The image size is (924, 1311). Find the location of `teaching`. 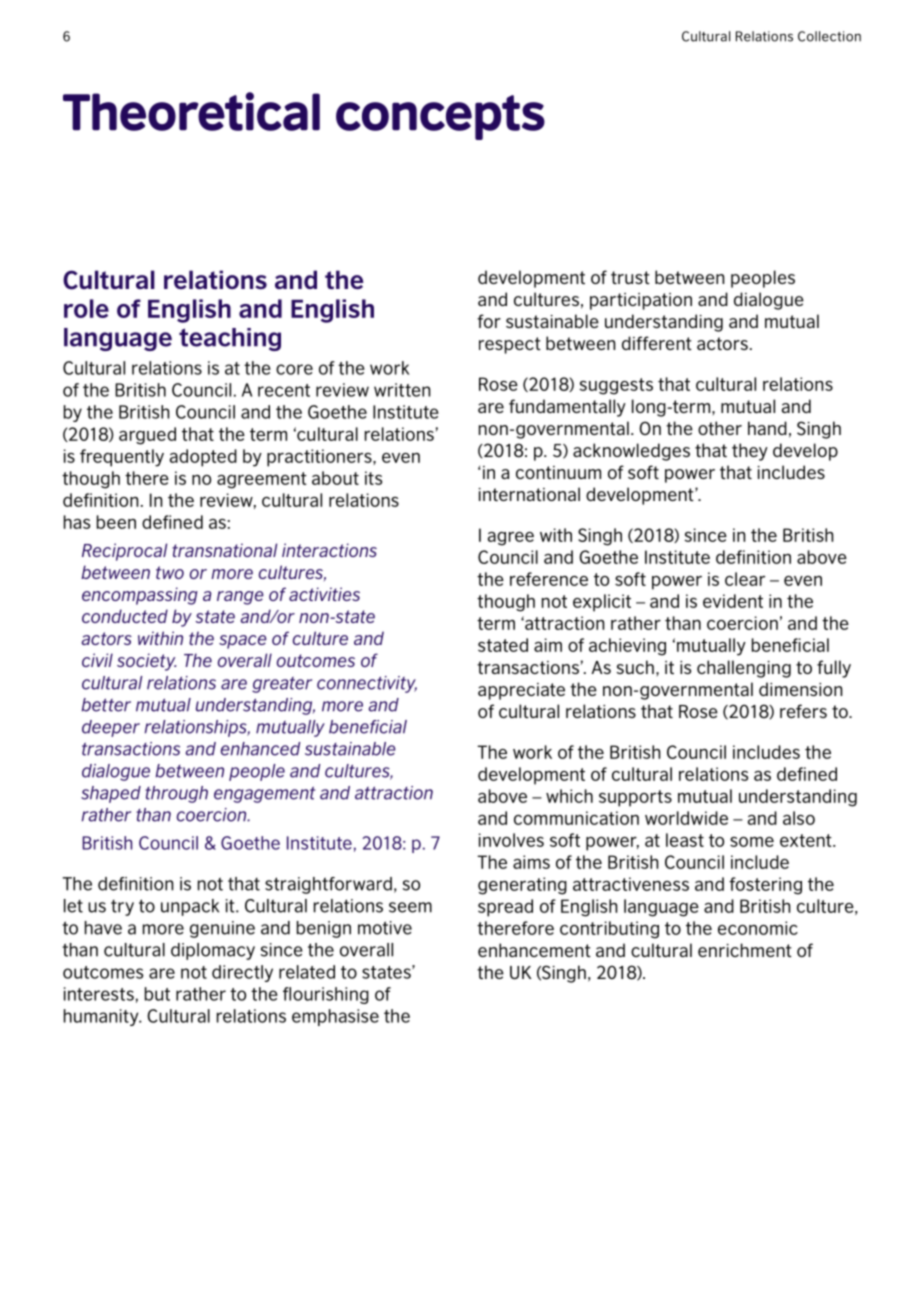

teaching is located at coordinates (230, 339).
